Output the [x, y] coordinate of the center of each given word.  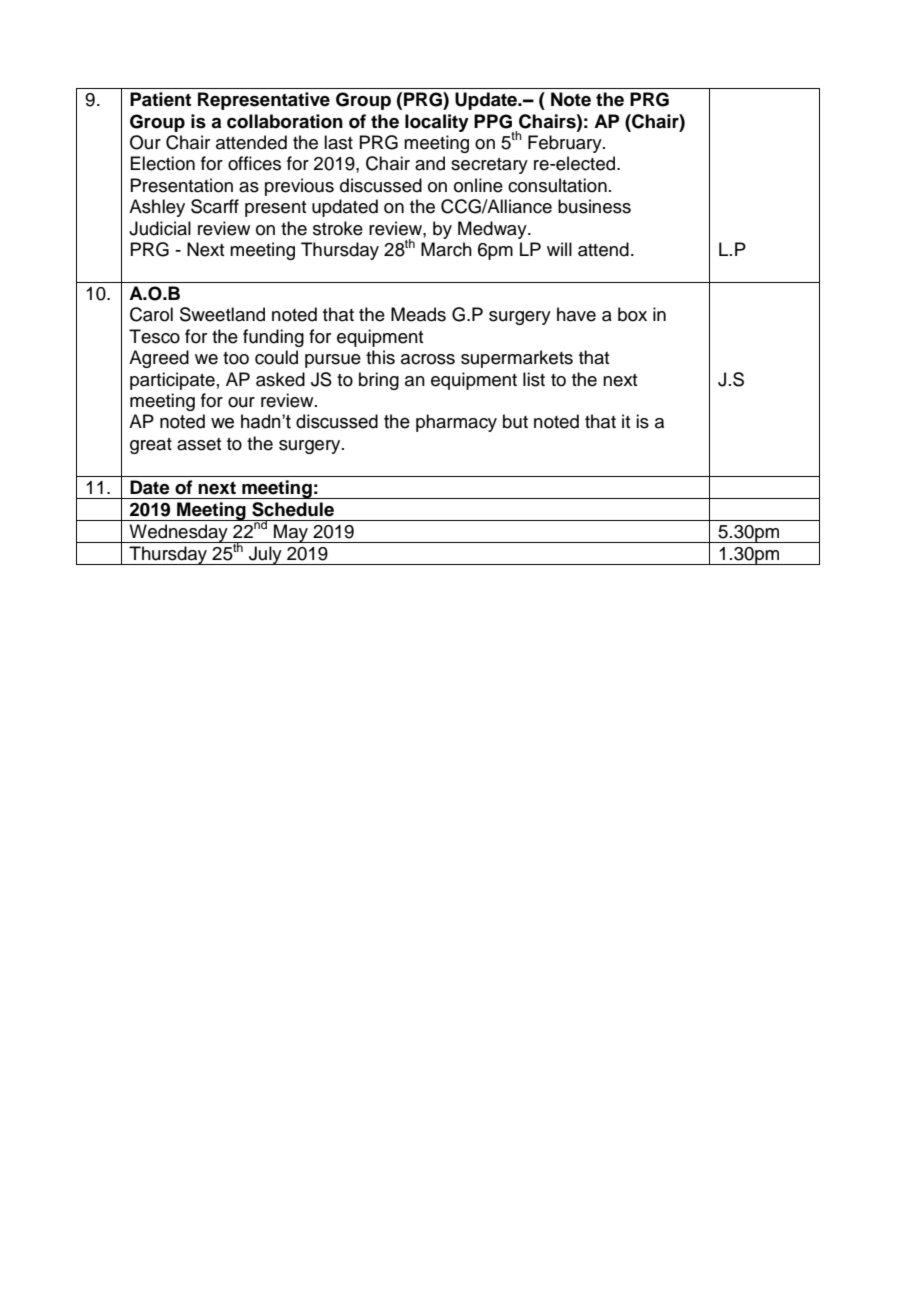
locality [437, 123]
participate [172, 381]
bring [379, 381]
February [566, 144]
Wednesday [178, 533]
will [559, 249]
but [515, 421]
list [534, 379]
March [446, 249]
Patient [160, 99]
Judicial [160, 228]
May [291, 533]
